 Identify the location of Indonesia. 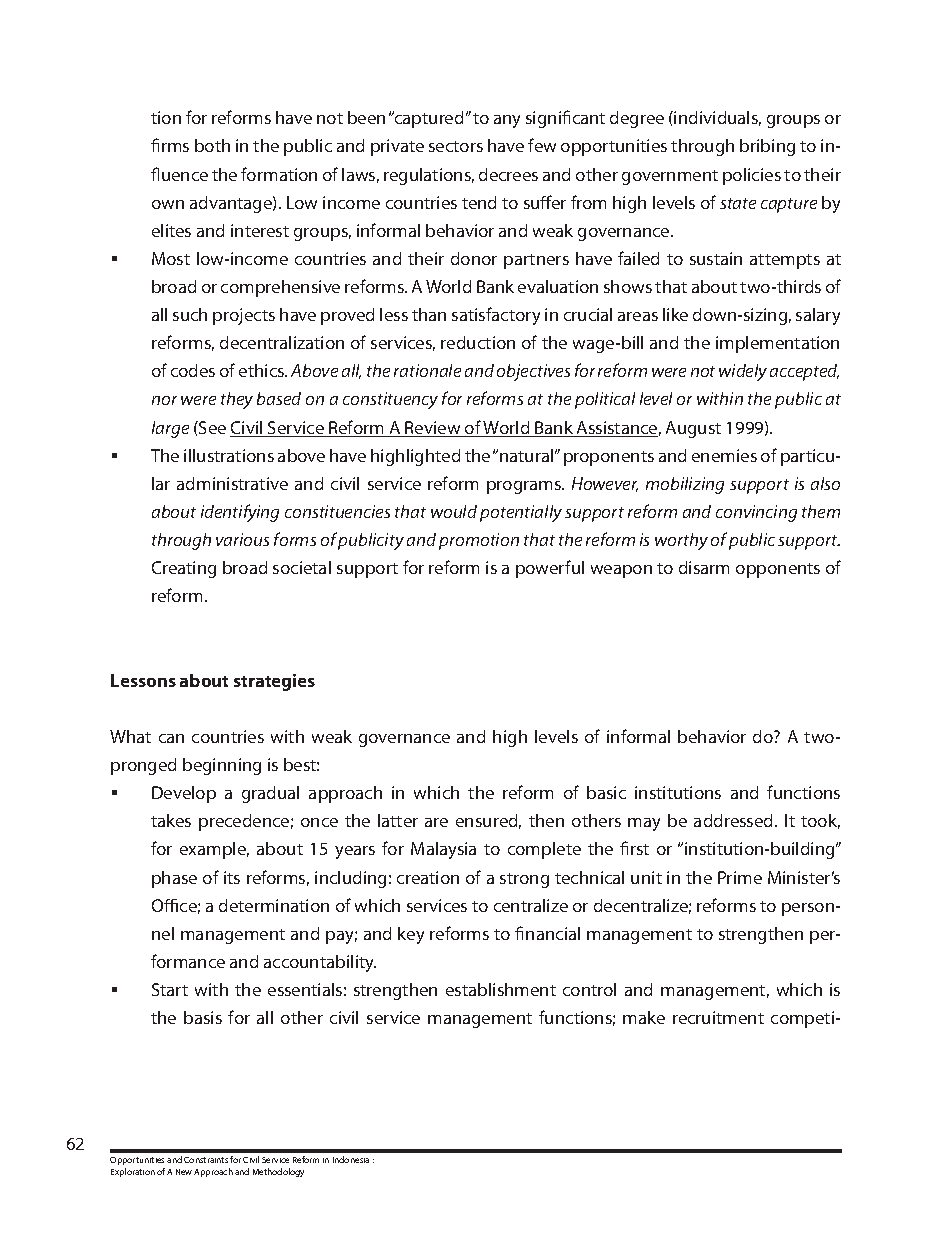
(351, 1159).
